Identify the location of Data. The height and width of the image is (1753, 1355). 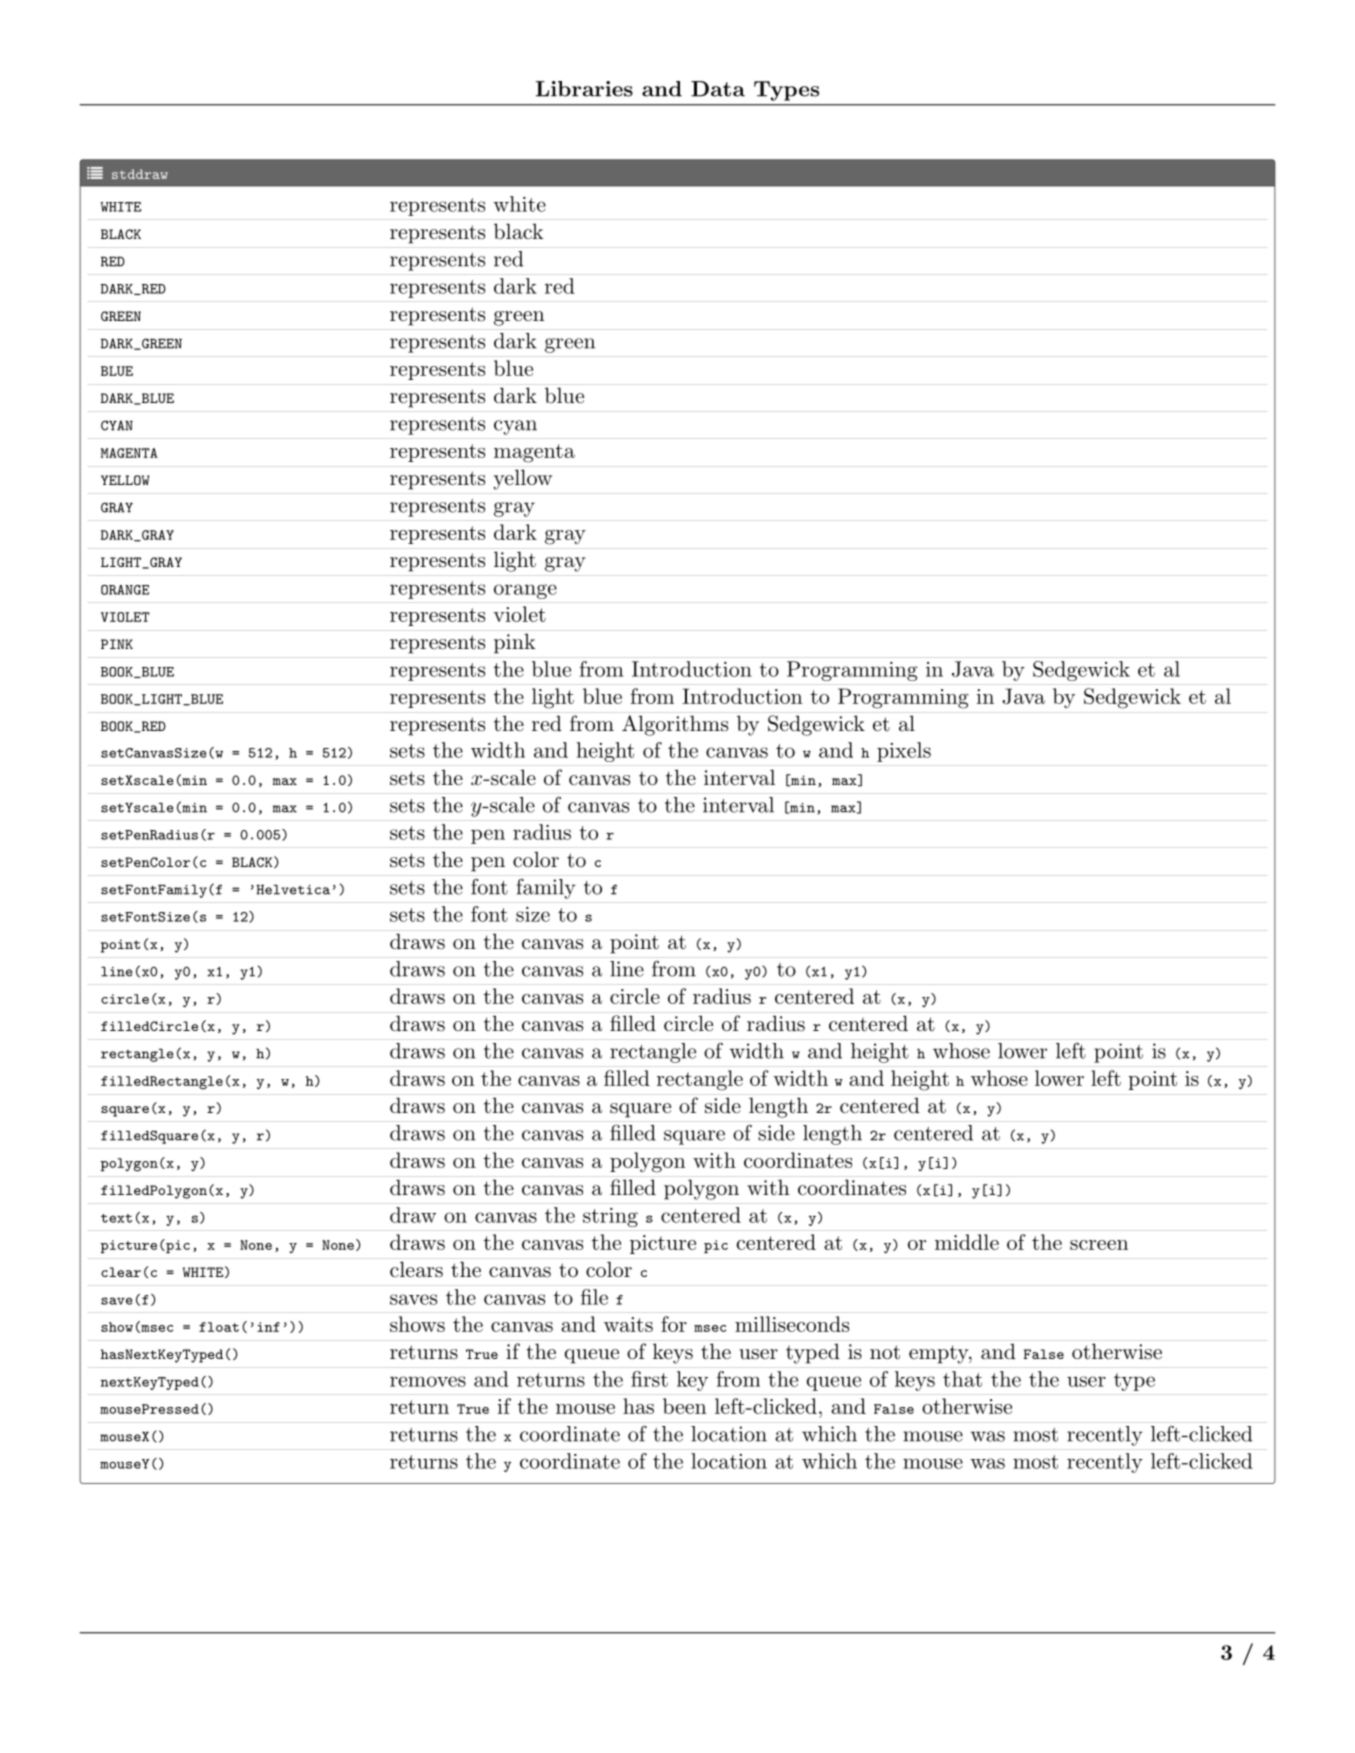
(718, 89).
